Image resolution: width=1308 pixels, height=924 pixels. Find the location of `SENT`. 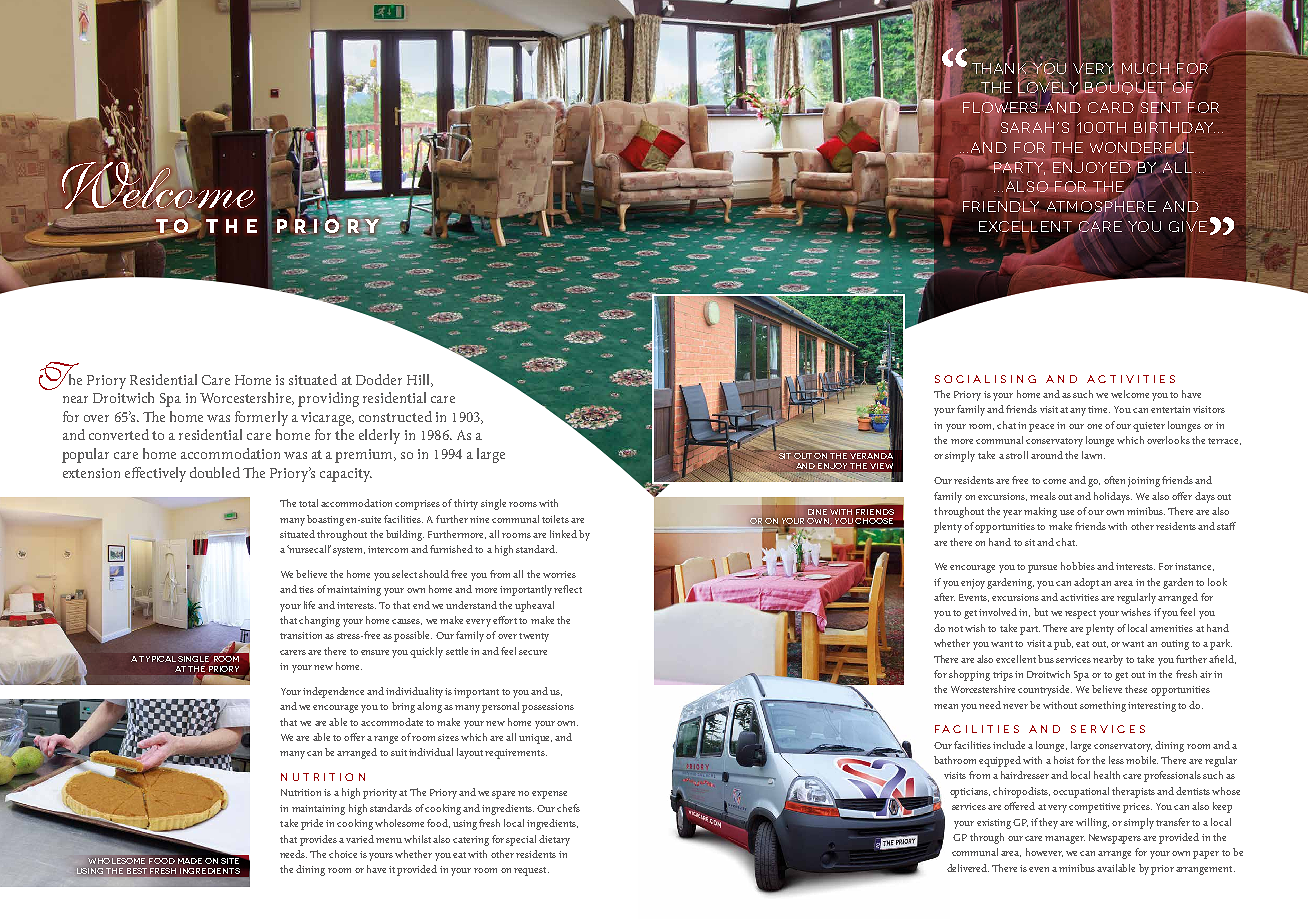

SENT is located at coordinates (1161, 108).
